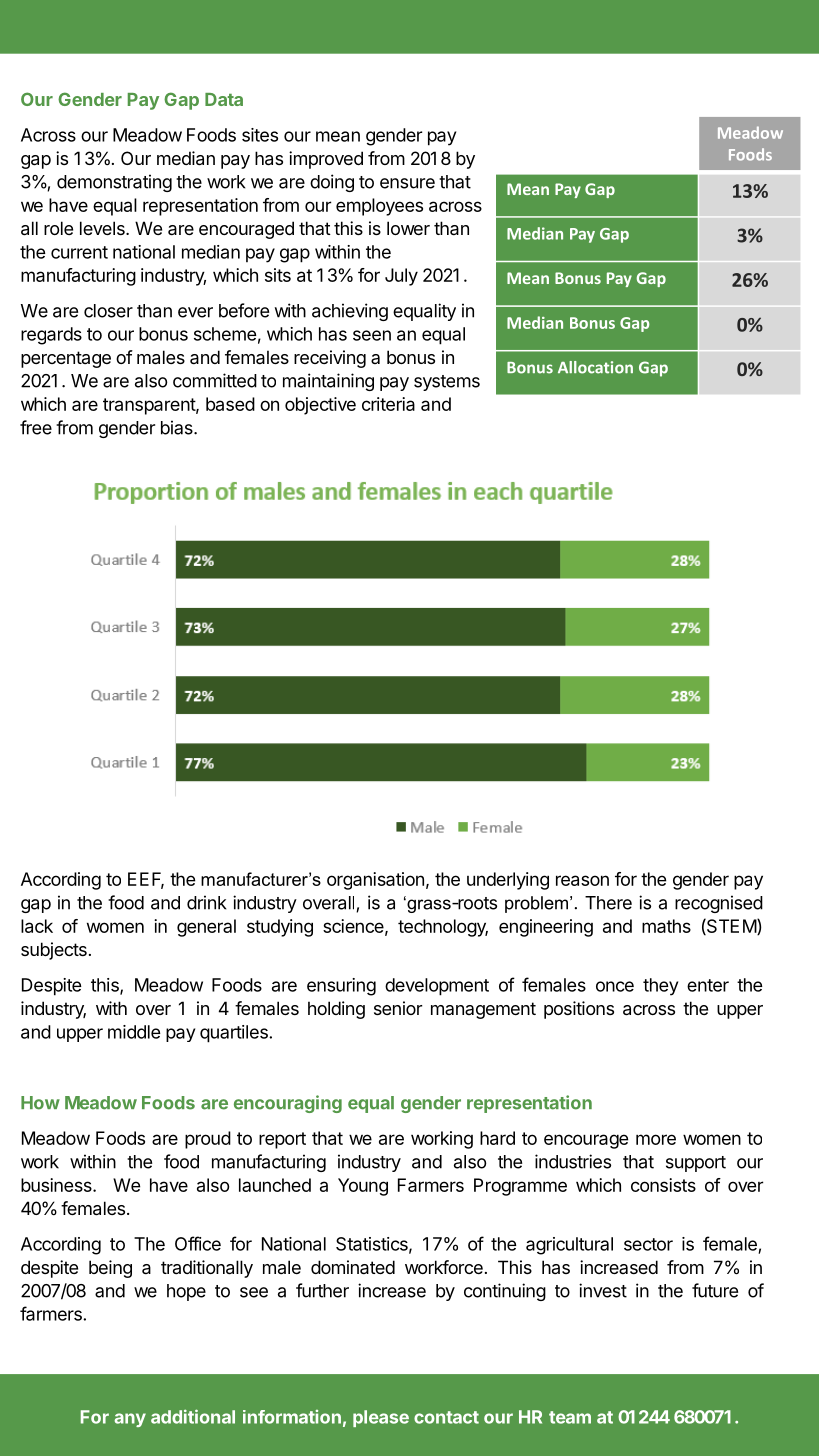 The height and width of the screenshot is (1456, 819). What do you see at coordinates (146, 880) in the screenshot?
I see `EEF` at bounding box center [146, 880].
